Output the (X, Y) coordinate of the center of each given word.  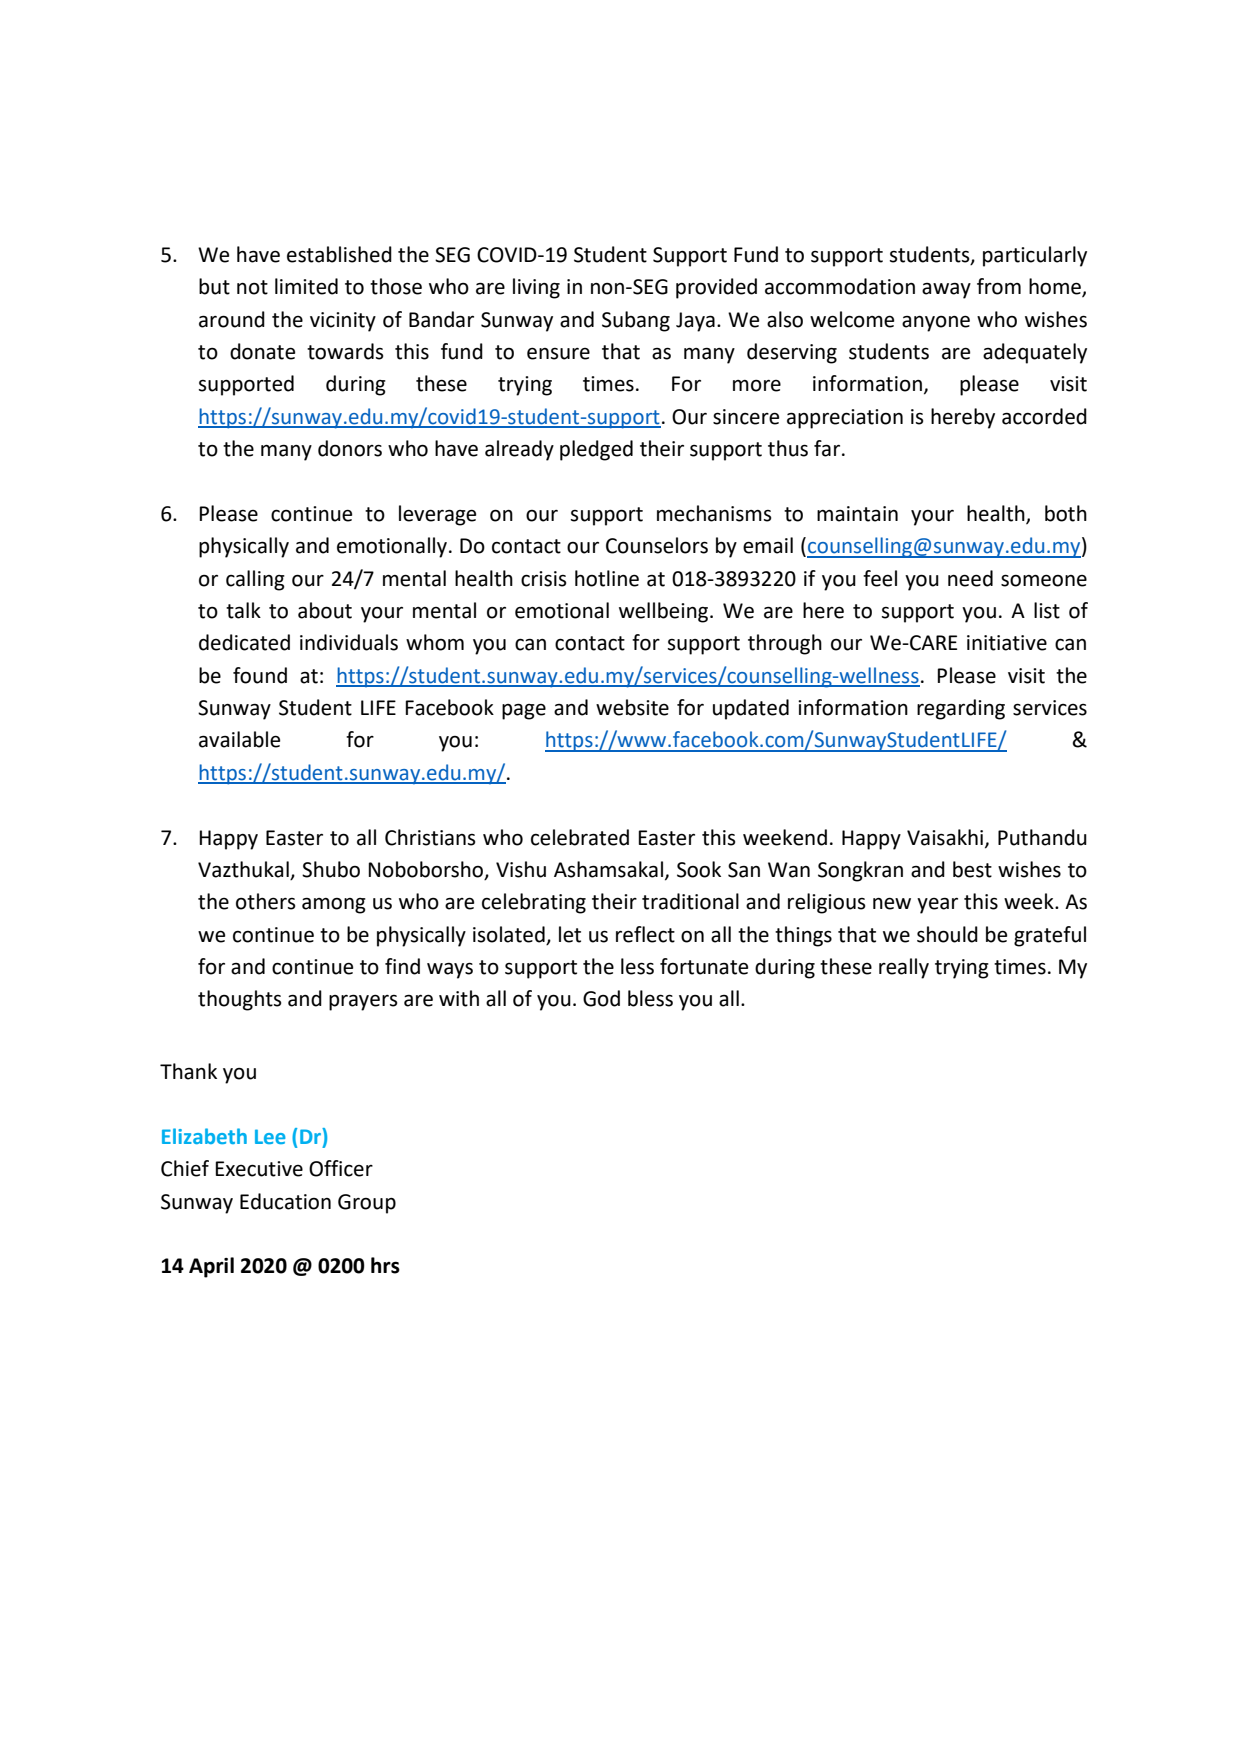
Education (285, 1201)
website (632, 707)
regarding (961, 709)
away (946, 291)
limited (306, 286)
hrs (385, 1265)
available (239, 739)
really (904, 968)
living (536, 288)
